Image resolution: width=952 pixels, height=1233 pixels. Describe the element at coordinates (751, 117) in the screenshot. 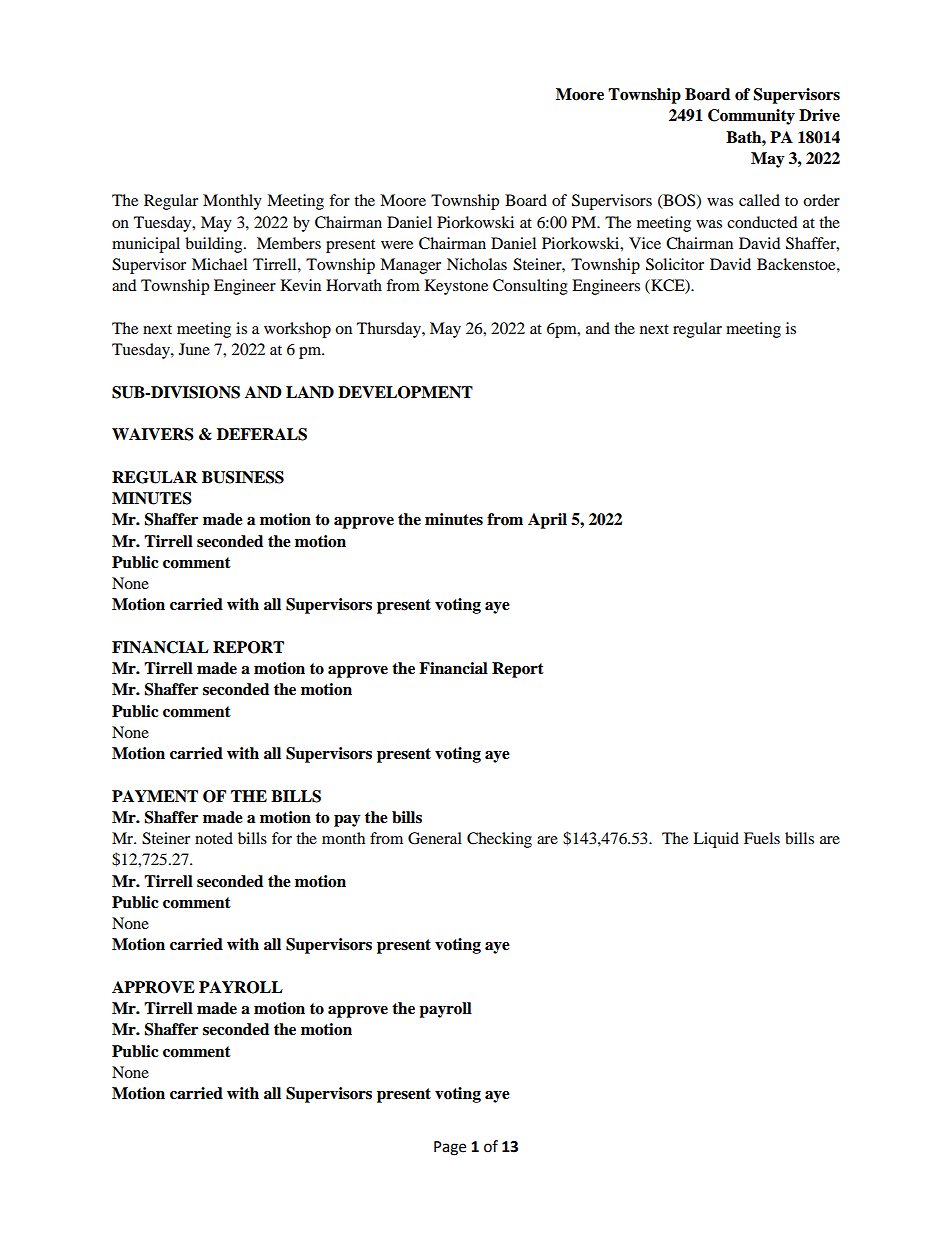

I see `Community` at that location.
